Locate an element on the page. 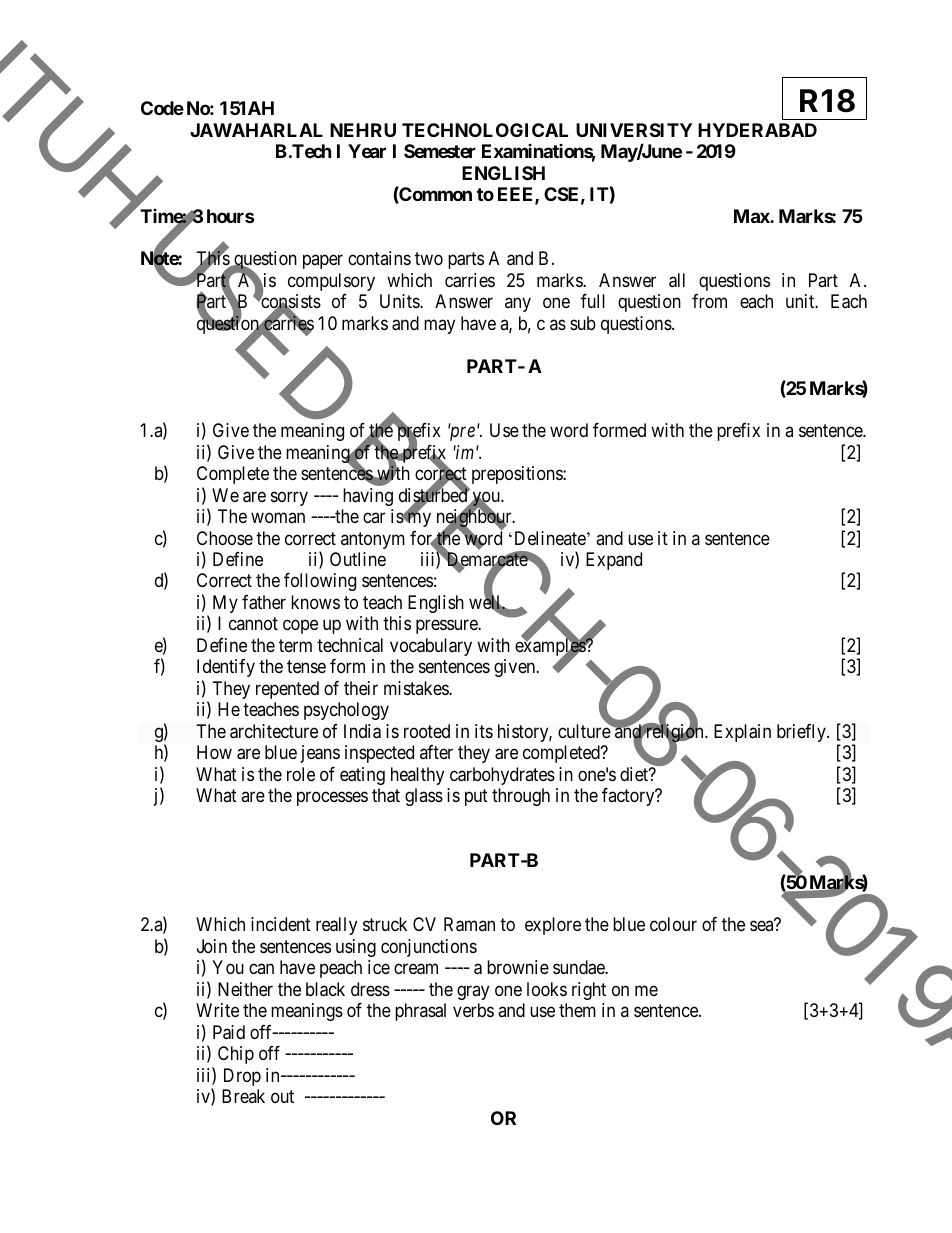 This document has width=952, height=1233. Drop is located at coordinates (242, 1077).
